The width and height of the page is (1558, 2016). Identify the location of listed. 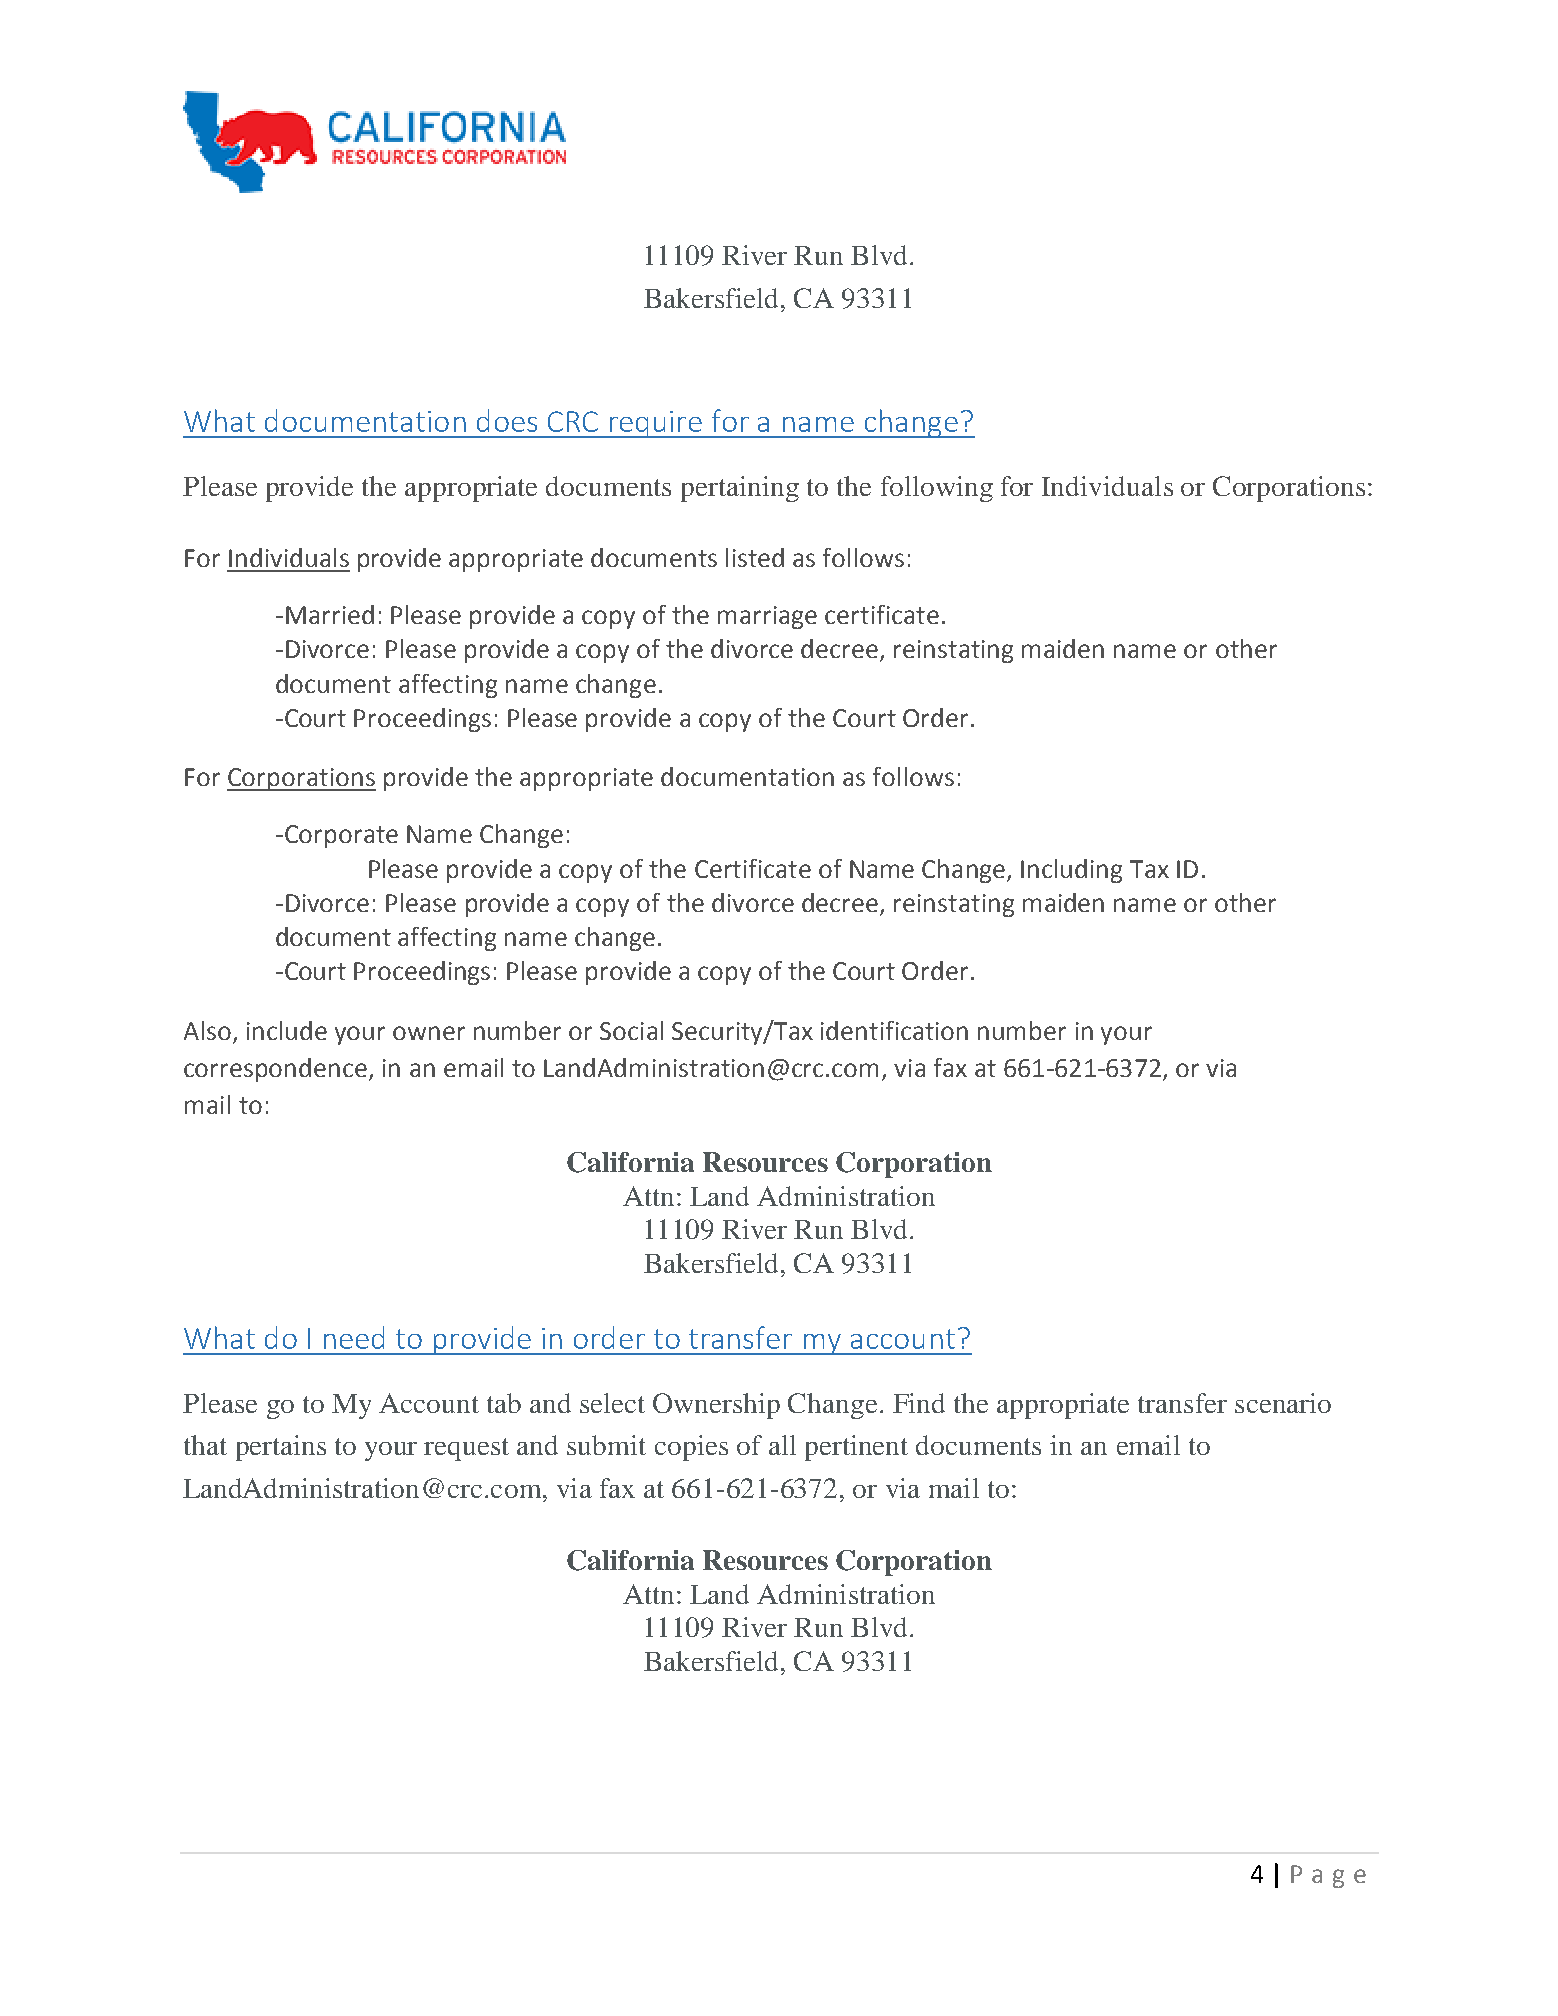
(755, 557).
